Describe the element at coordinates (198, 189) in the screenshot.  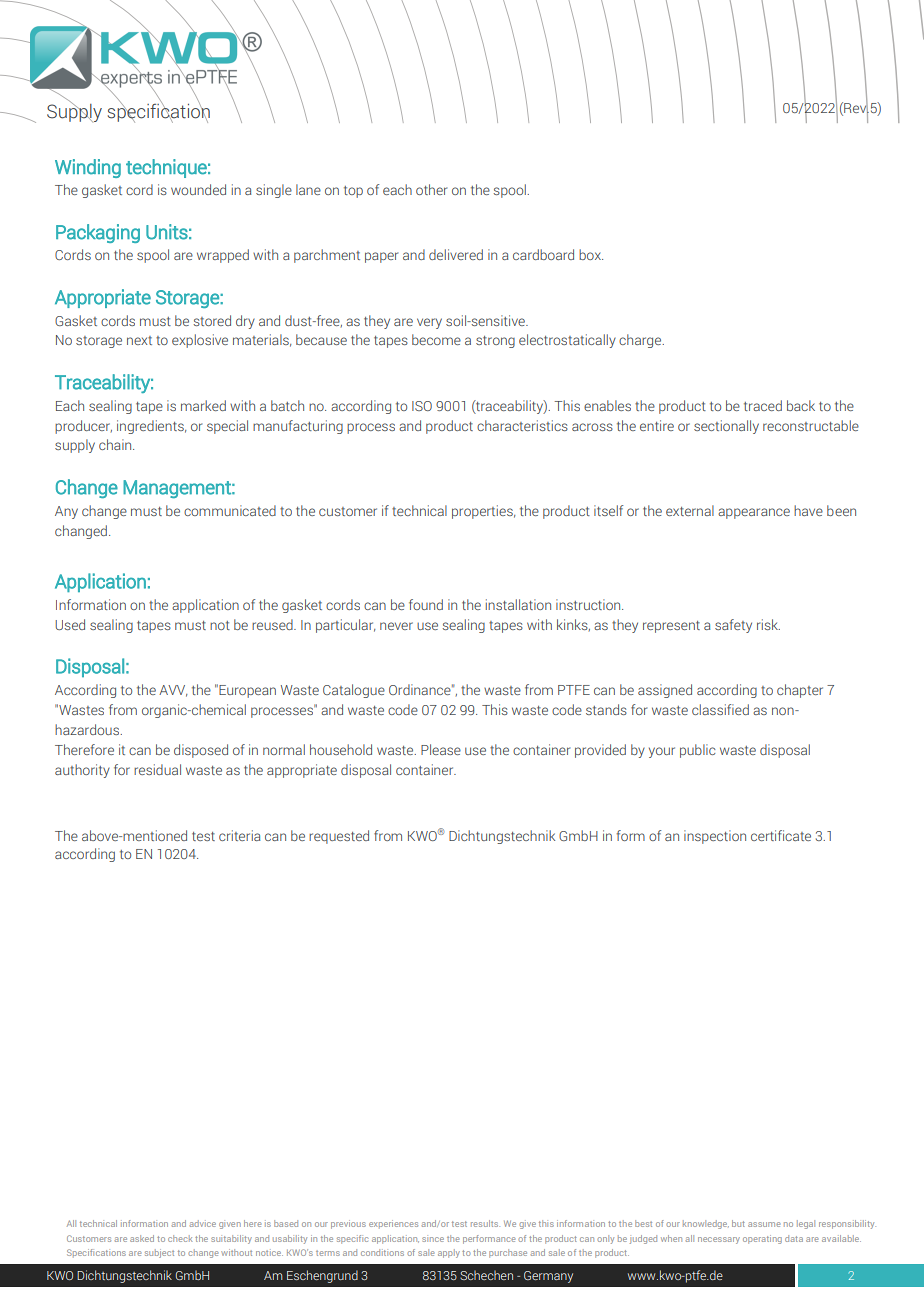
I see `wounded` at that location.
